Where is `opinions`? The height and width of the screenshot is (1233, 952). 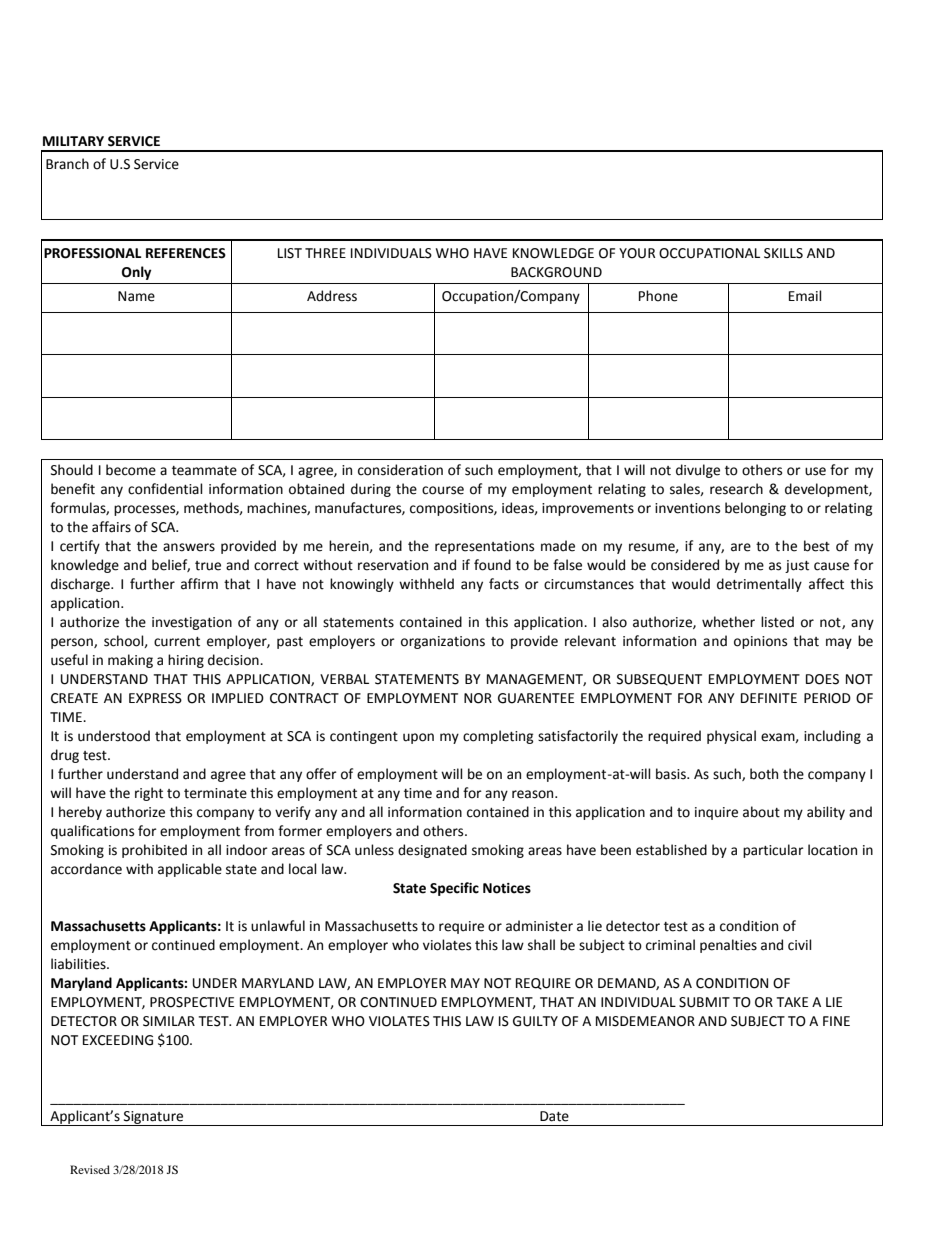 opinions is located at coordinates (760, 642).
